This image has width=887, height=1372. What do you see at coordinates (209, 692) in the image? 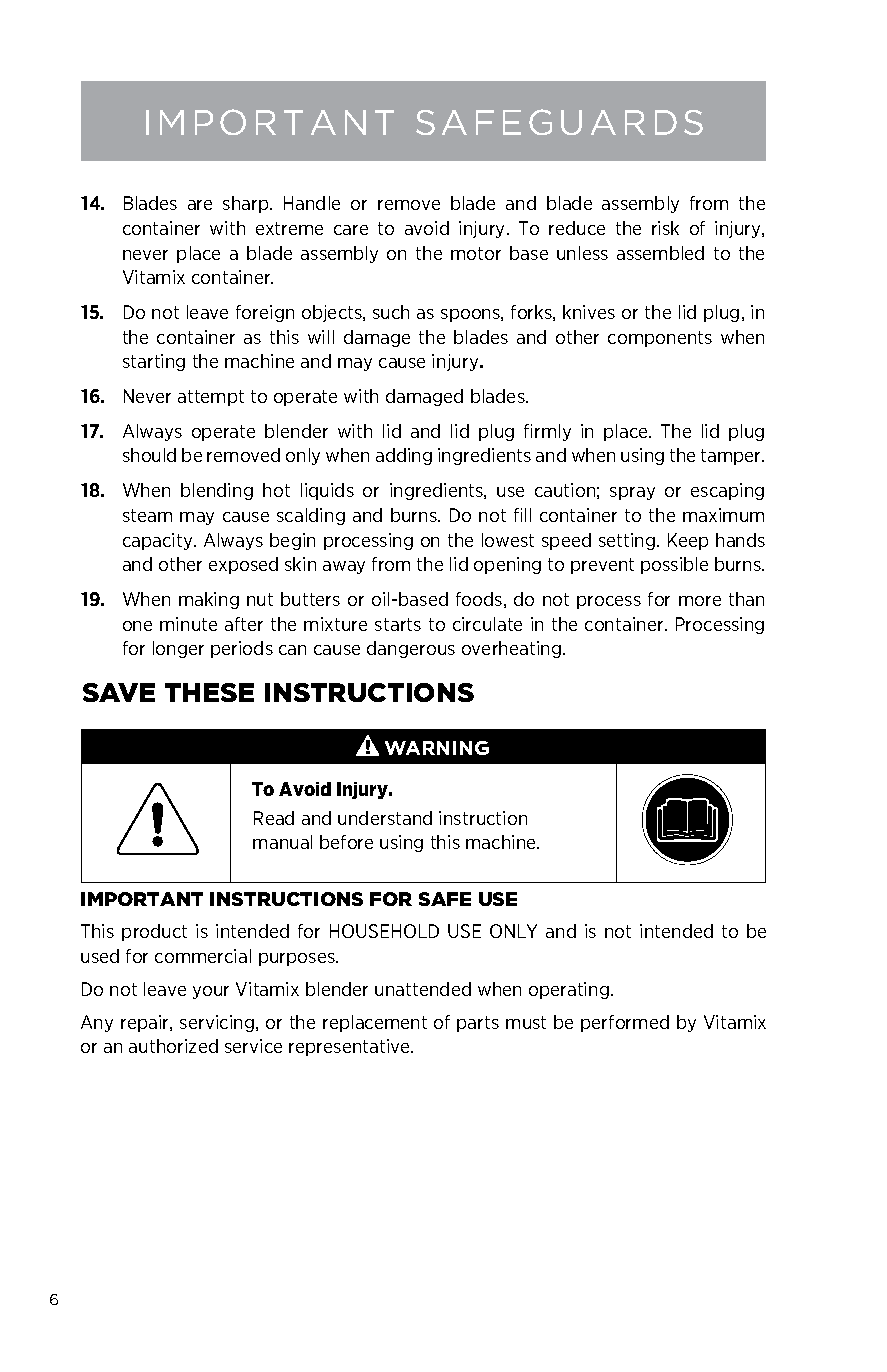
I see `THESE` at bounding box center [209, 692].
